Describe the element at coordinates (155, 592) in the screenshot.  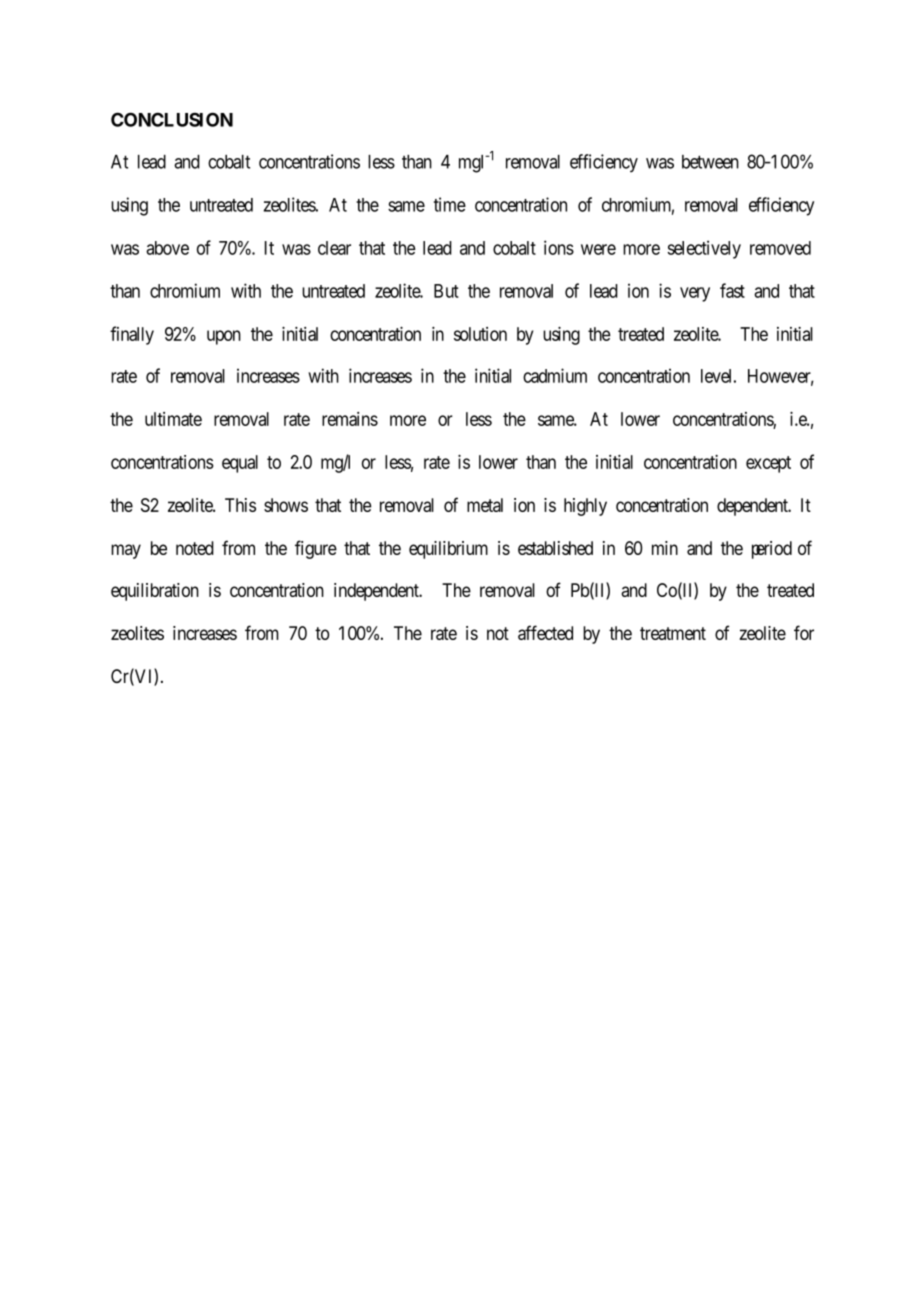
I see `equilibration` at that location.
